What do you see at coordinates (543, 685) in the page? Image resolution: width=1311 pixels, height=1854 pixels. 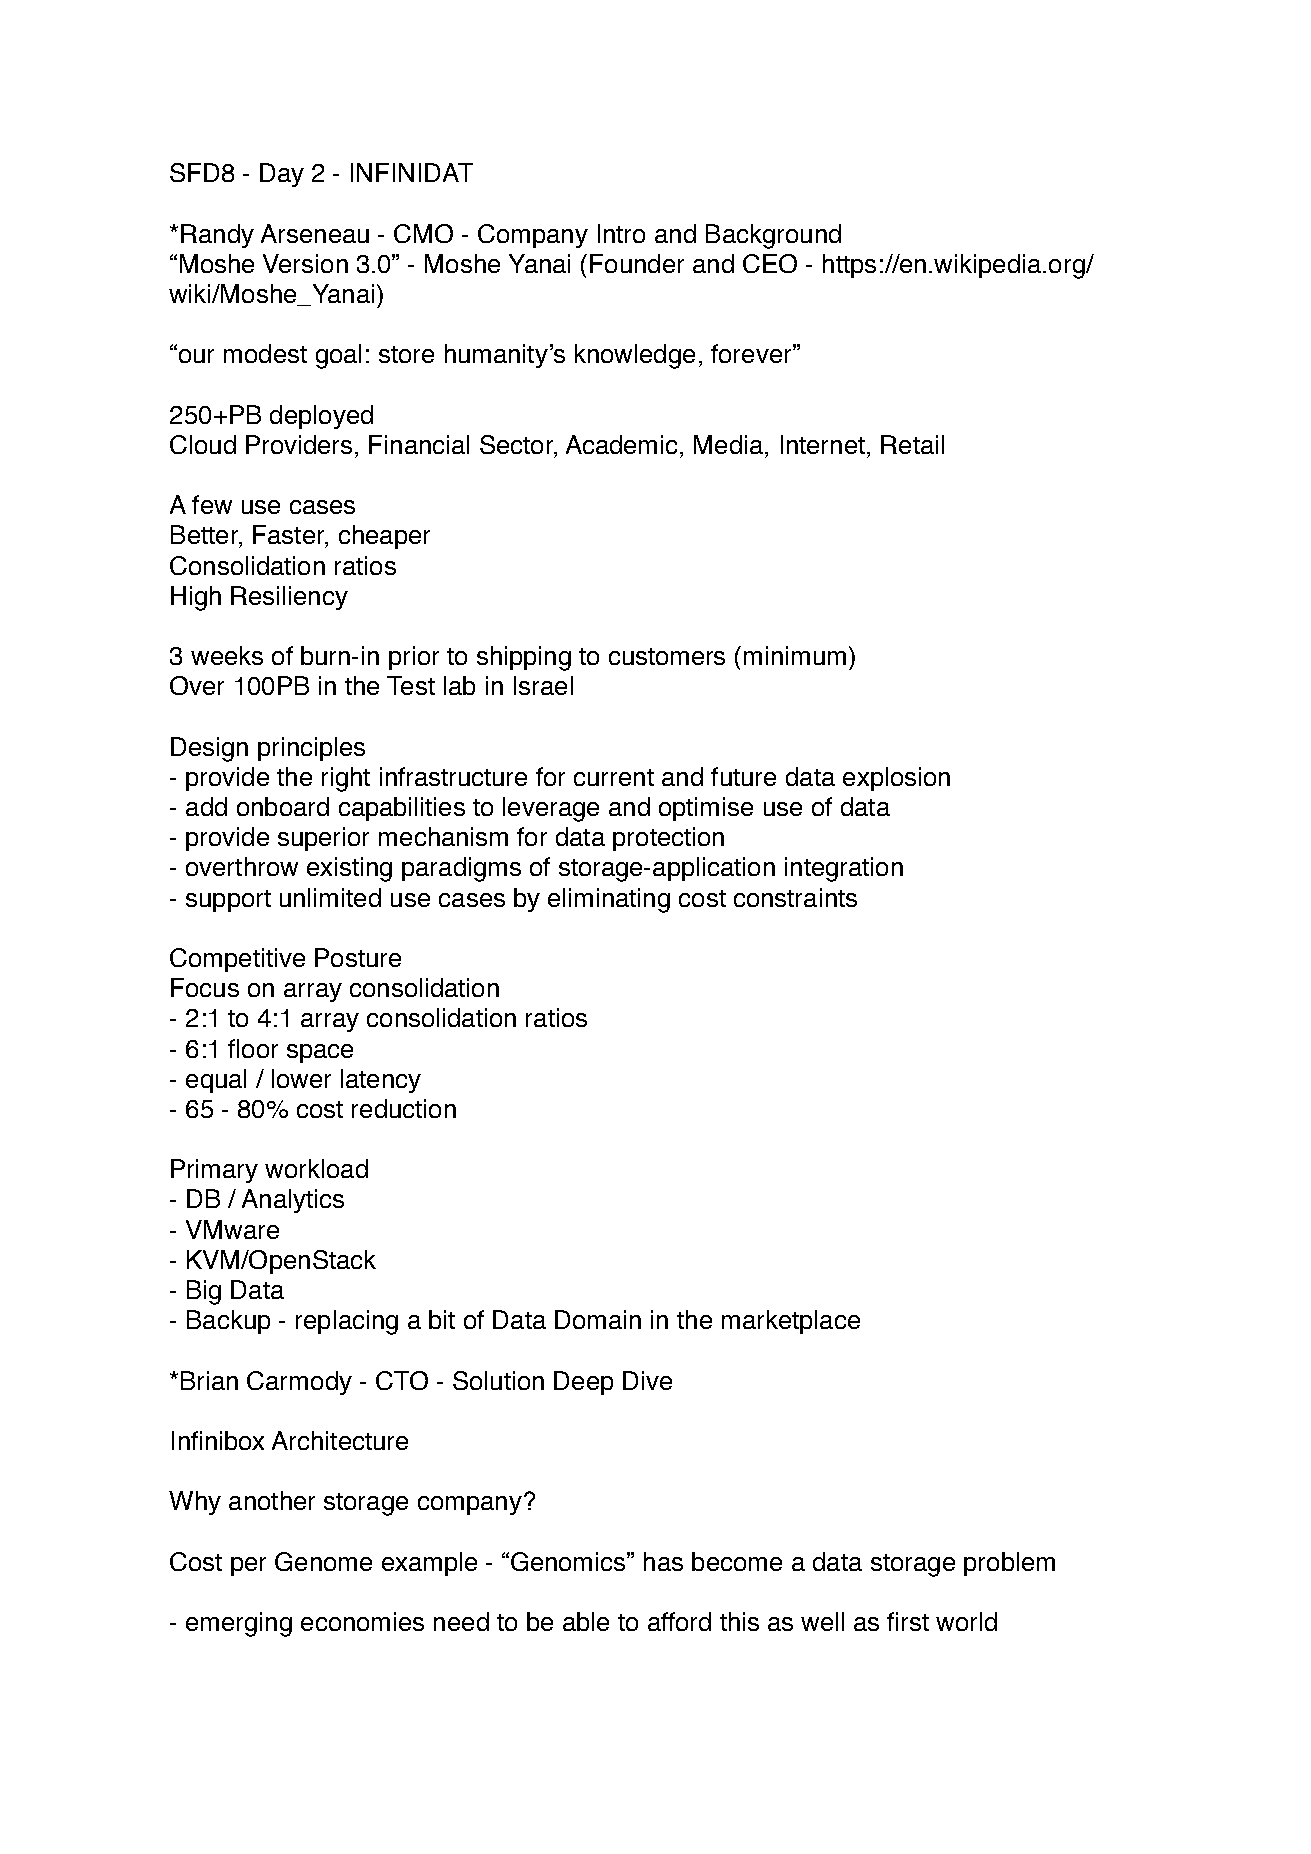 I see `Israel` at bounding box center [543, 685].
